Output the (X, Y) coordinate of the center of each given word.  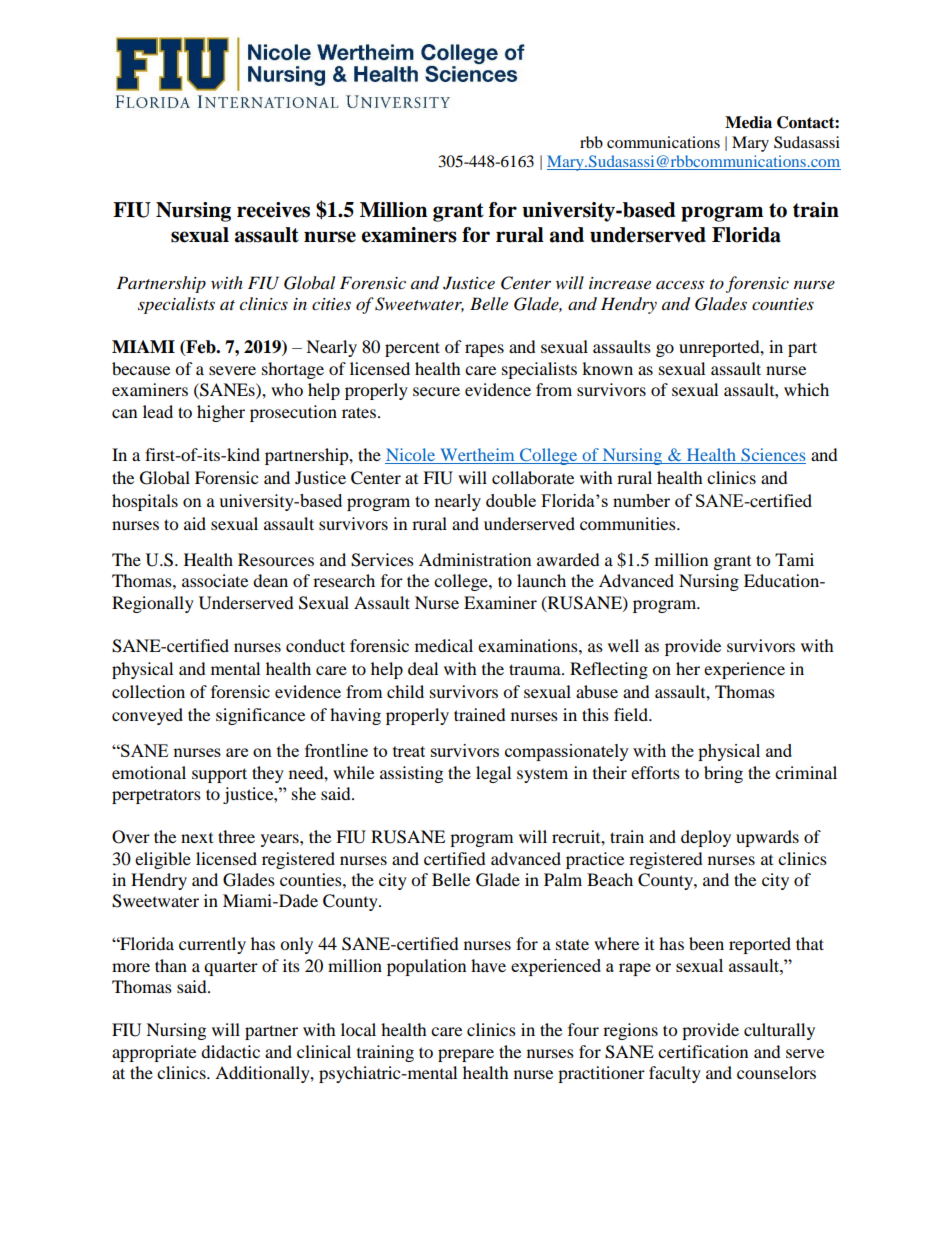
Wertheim (477, 454)
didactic (230, 1051)
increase (620, 283)
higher (221, 413)
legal (493, 774)
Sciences (773, 454)
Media (748, 122)
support (219, 775)
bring (723, 774)
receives (273, 210)
